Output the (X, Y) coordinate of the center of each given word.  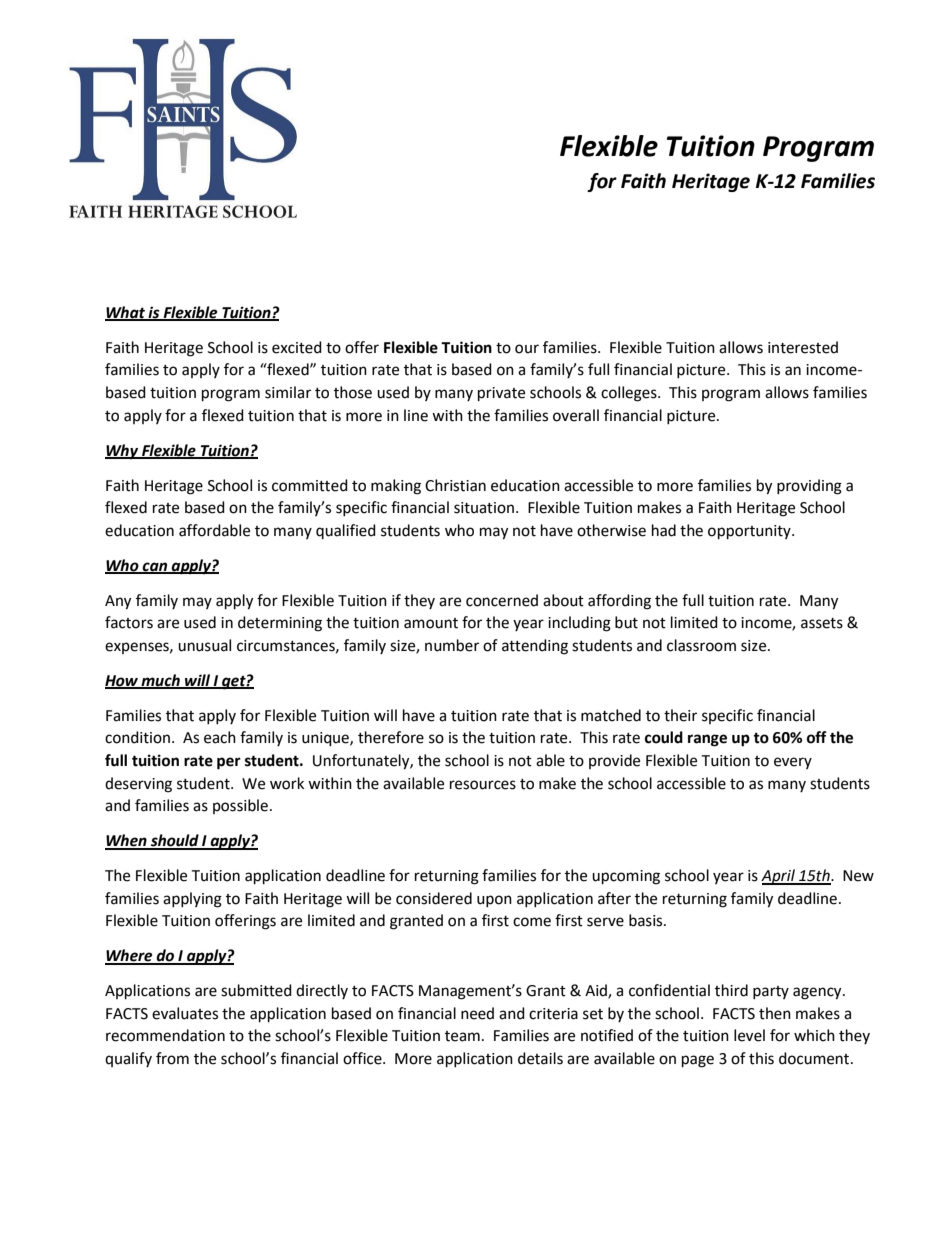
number (452, 645)
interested (803, 347)
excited (297, 347)
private (501, 394)
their (680, 715)
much (161, 681)
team (462, 1036)
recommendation (165, 1035)
